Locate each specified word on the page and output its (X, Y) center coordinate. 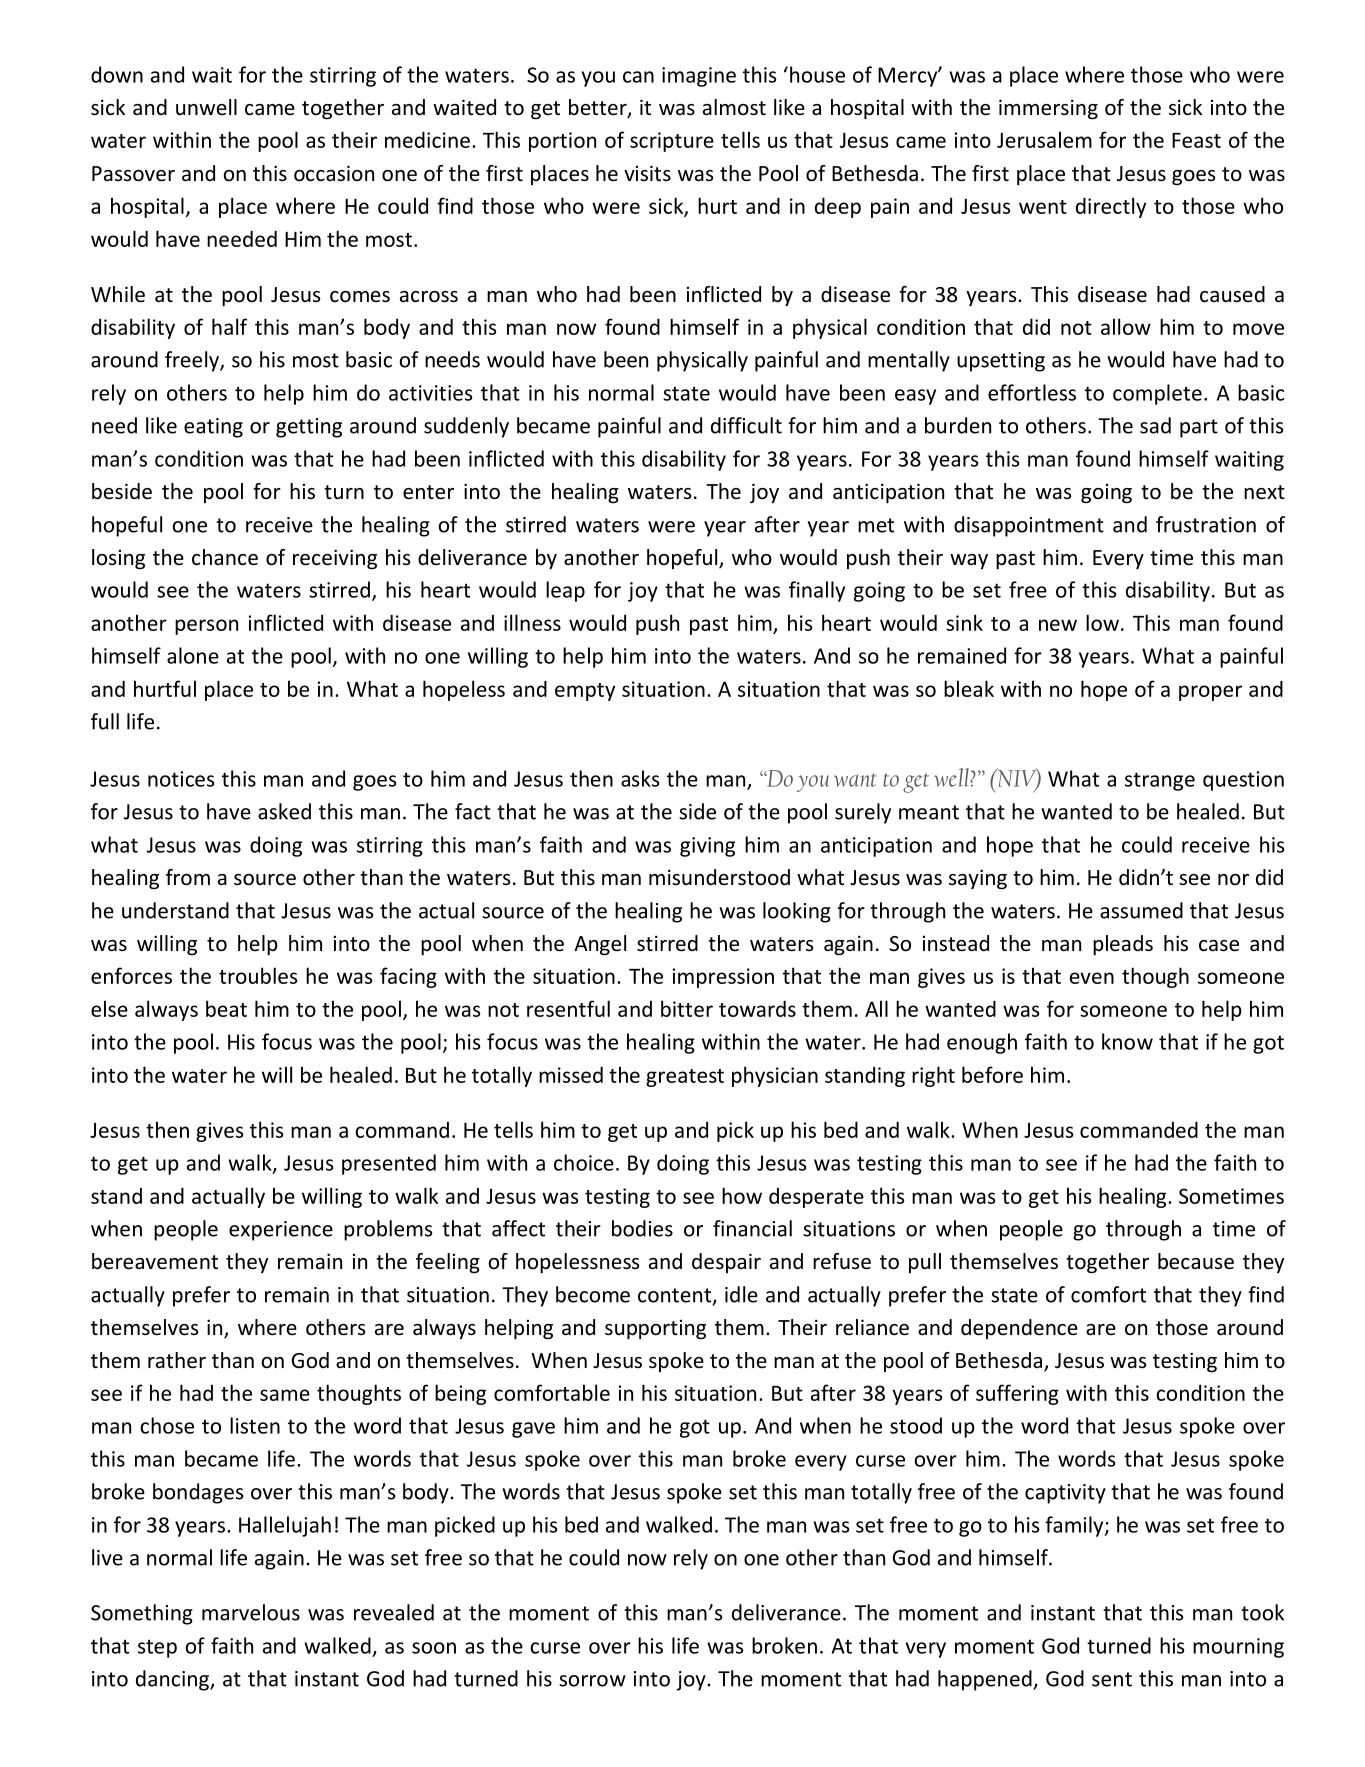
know (1127, 1041)
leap (565, 591)
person (206, 627)
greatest (685, 1078)
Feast (1196, 140)
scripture (672, 142)
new (1058, 625)
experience (281, 1231)
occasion (334, 173)
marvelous (251, 1612)
